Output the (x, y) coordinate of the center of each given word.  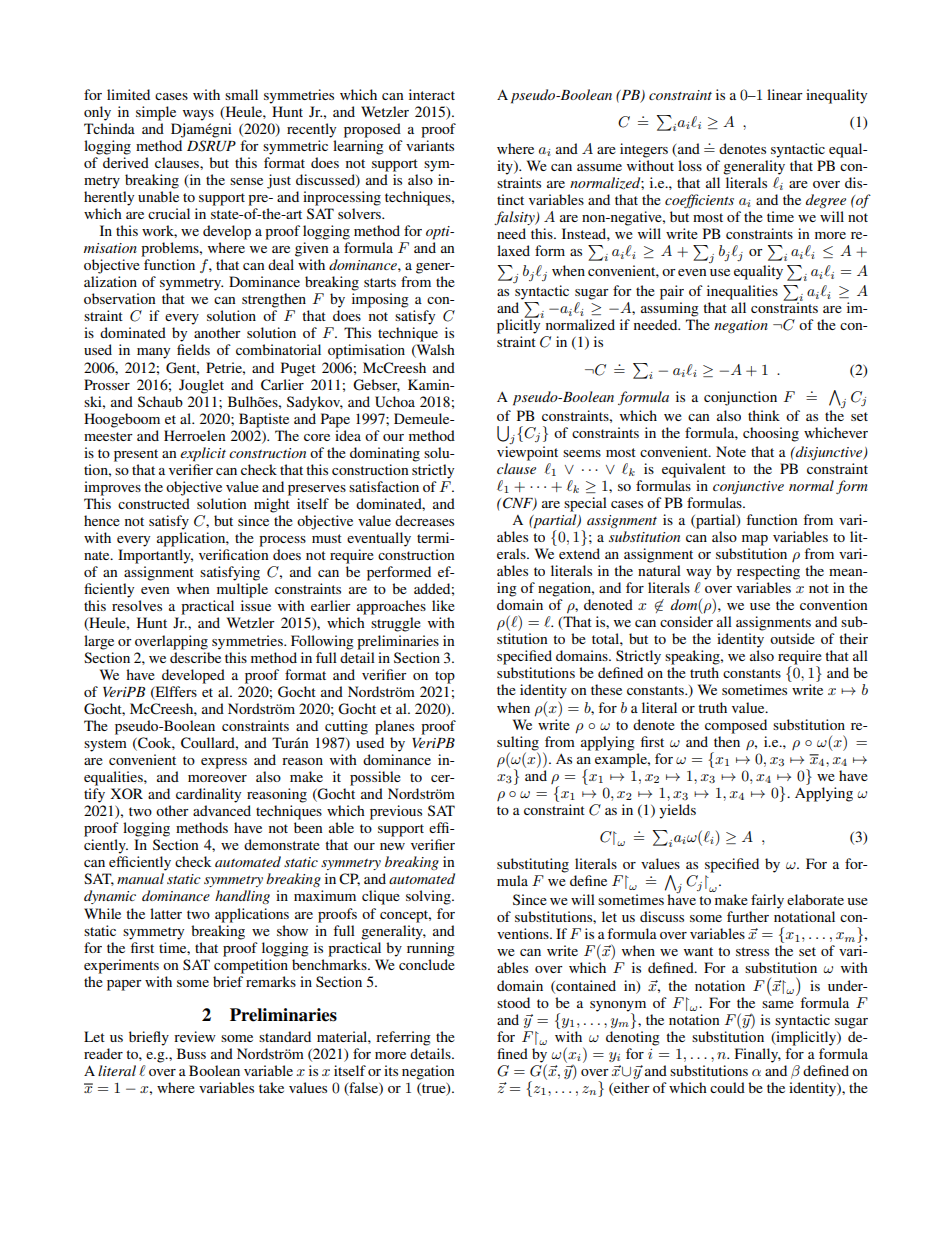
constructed (154, 503)
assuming (670, 309)
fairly (767, 901)
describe (195, 657)
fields (193, 349)
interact (432, 94)
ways (198, 115)
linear (785, 94)
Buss (191, 1053)
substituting (533, 865)
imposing (380, 300)
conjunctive (748, 487)
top (445, 677)
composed (736, 726)
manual (140, 878)
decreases (424, 520)
